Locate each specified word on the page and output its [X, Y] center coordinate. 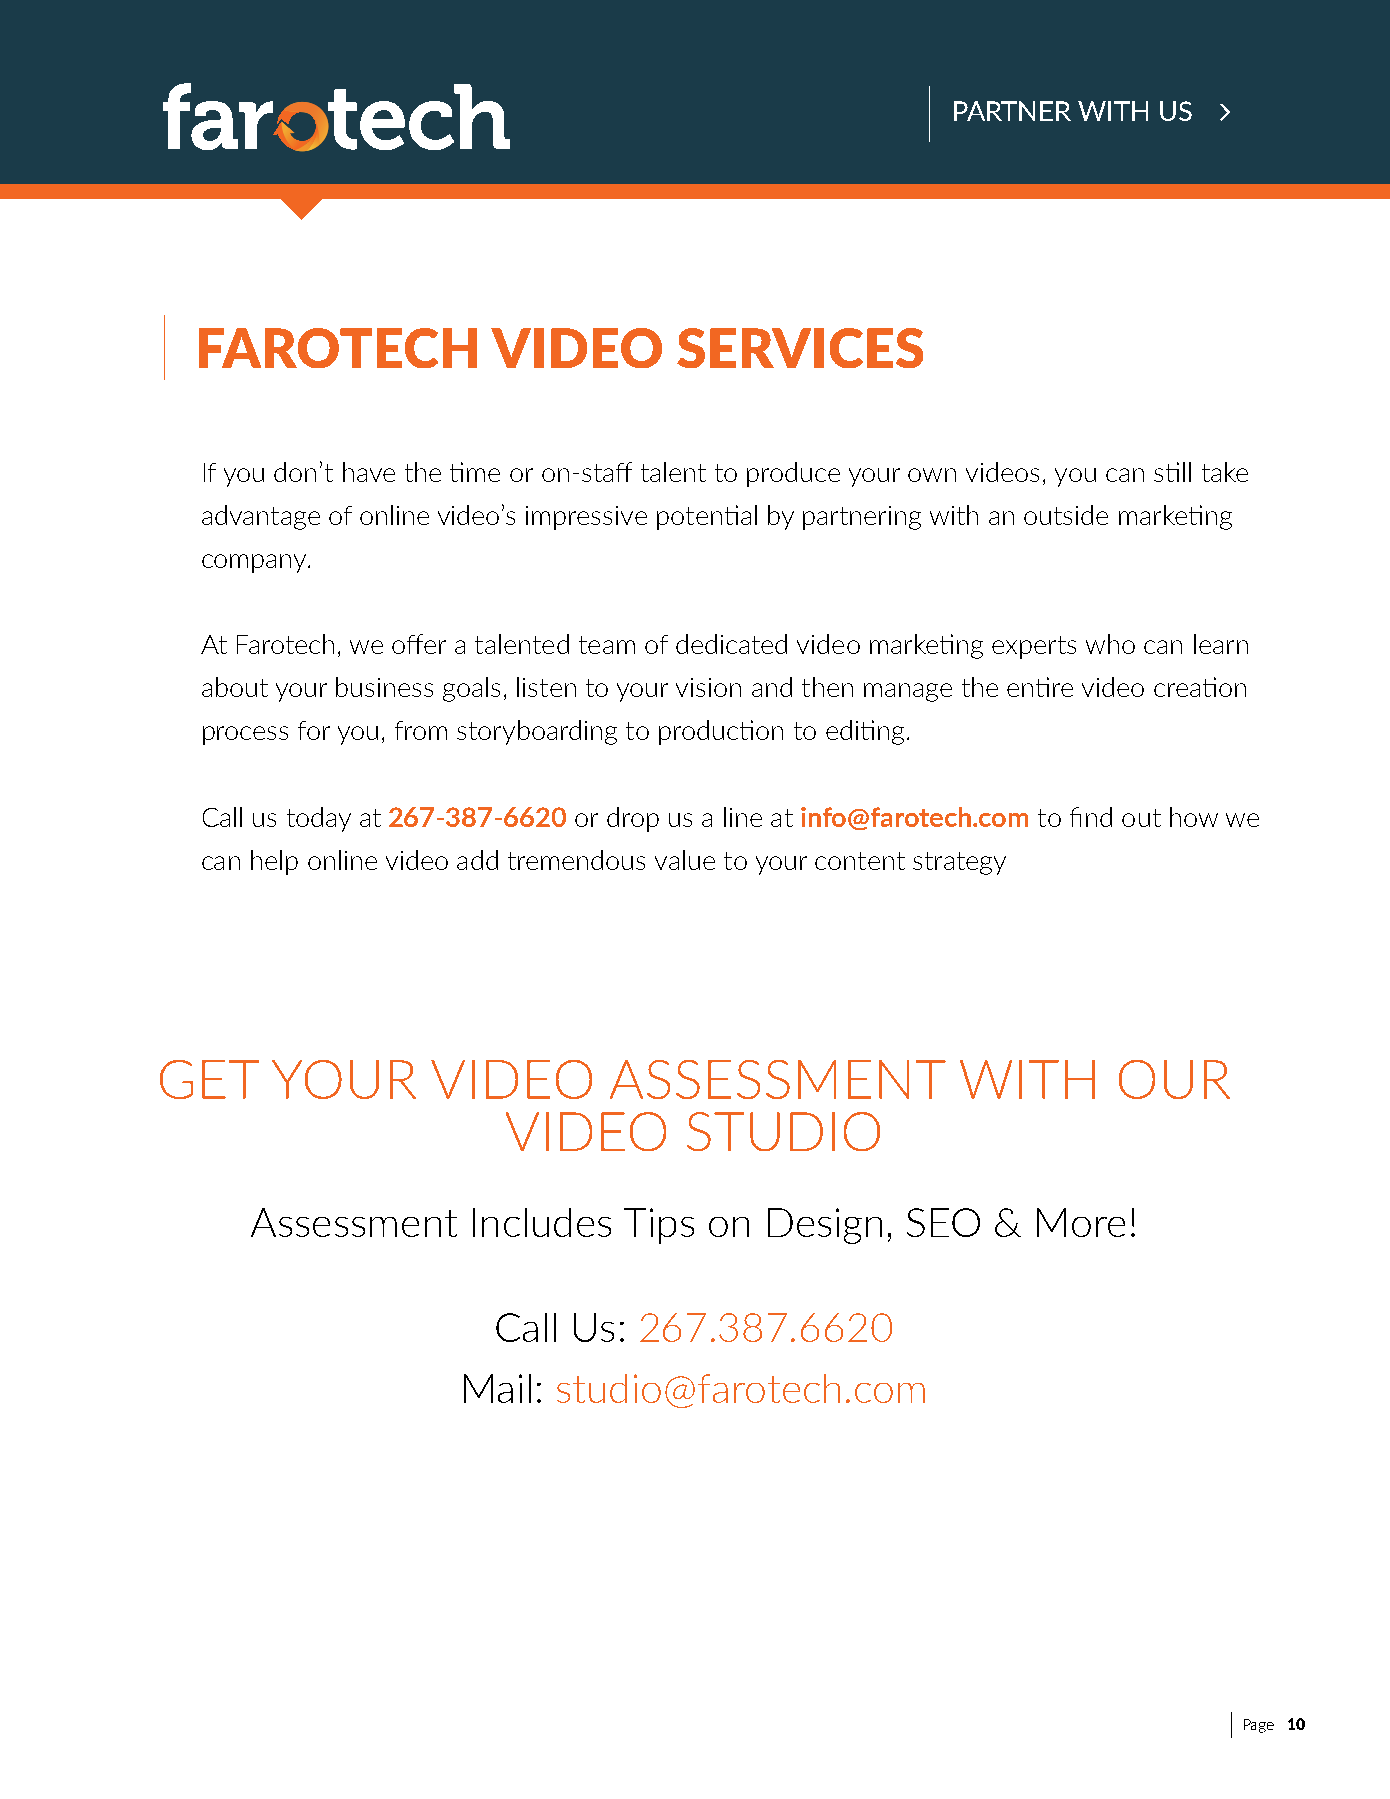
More [1081, 1222]
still [1172, 472]
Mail [497, 1388]
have [369, 472]
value [685, 860]
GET [209, 1079]
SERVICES [800, 348]
